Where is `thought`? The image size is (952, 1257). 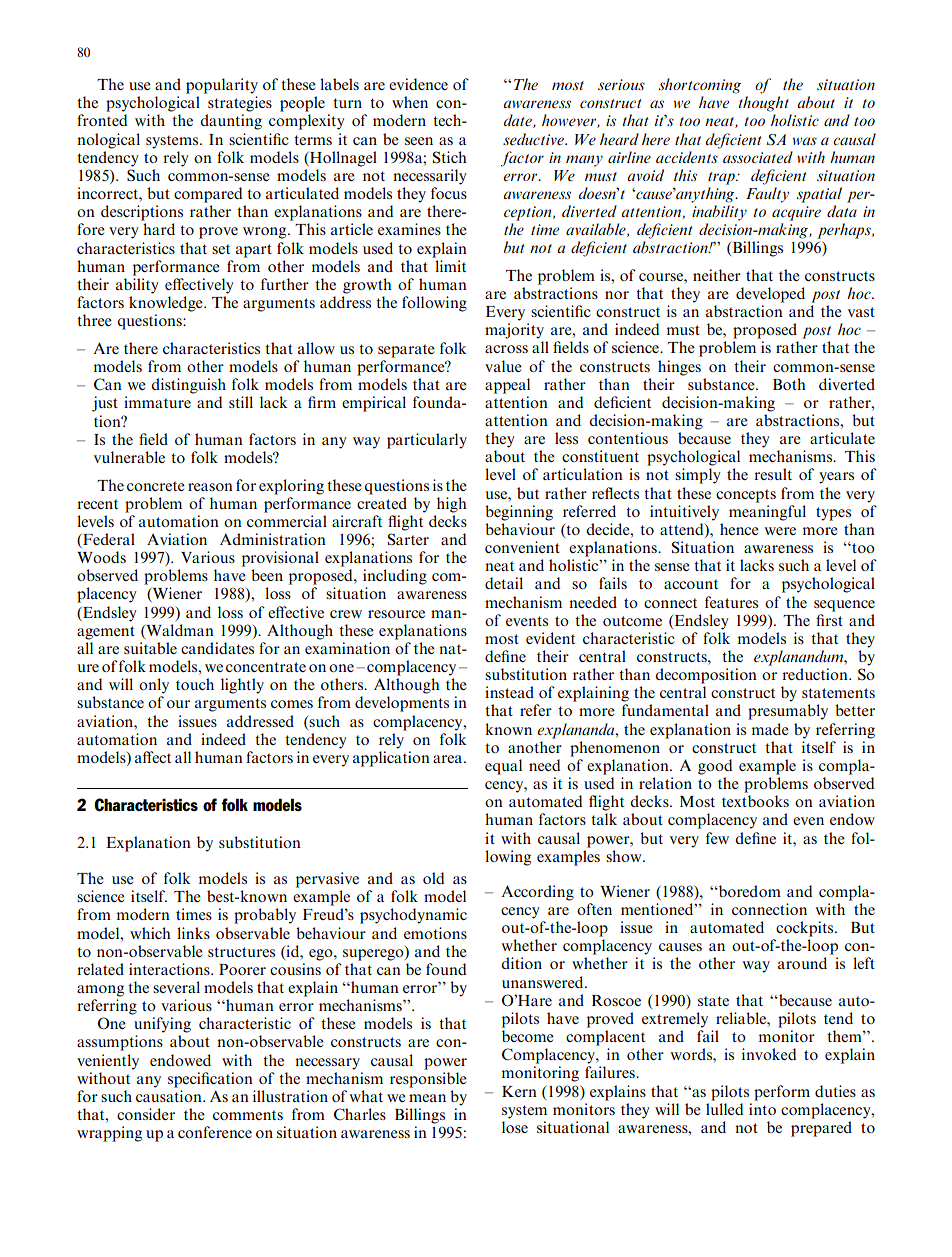 thought is located at coordinates (764, 104).
